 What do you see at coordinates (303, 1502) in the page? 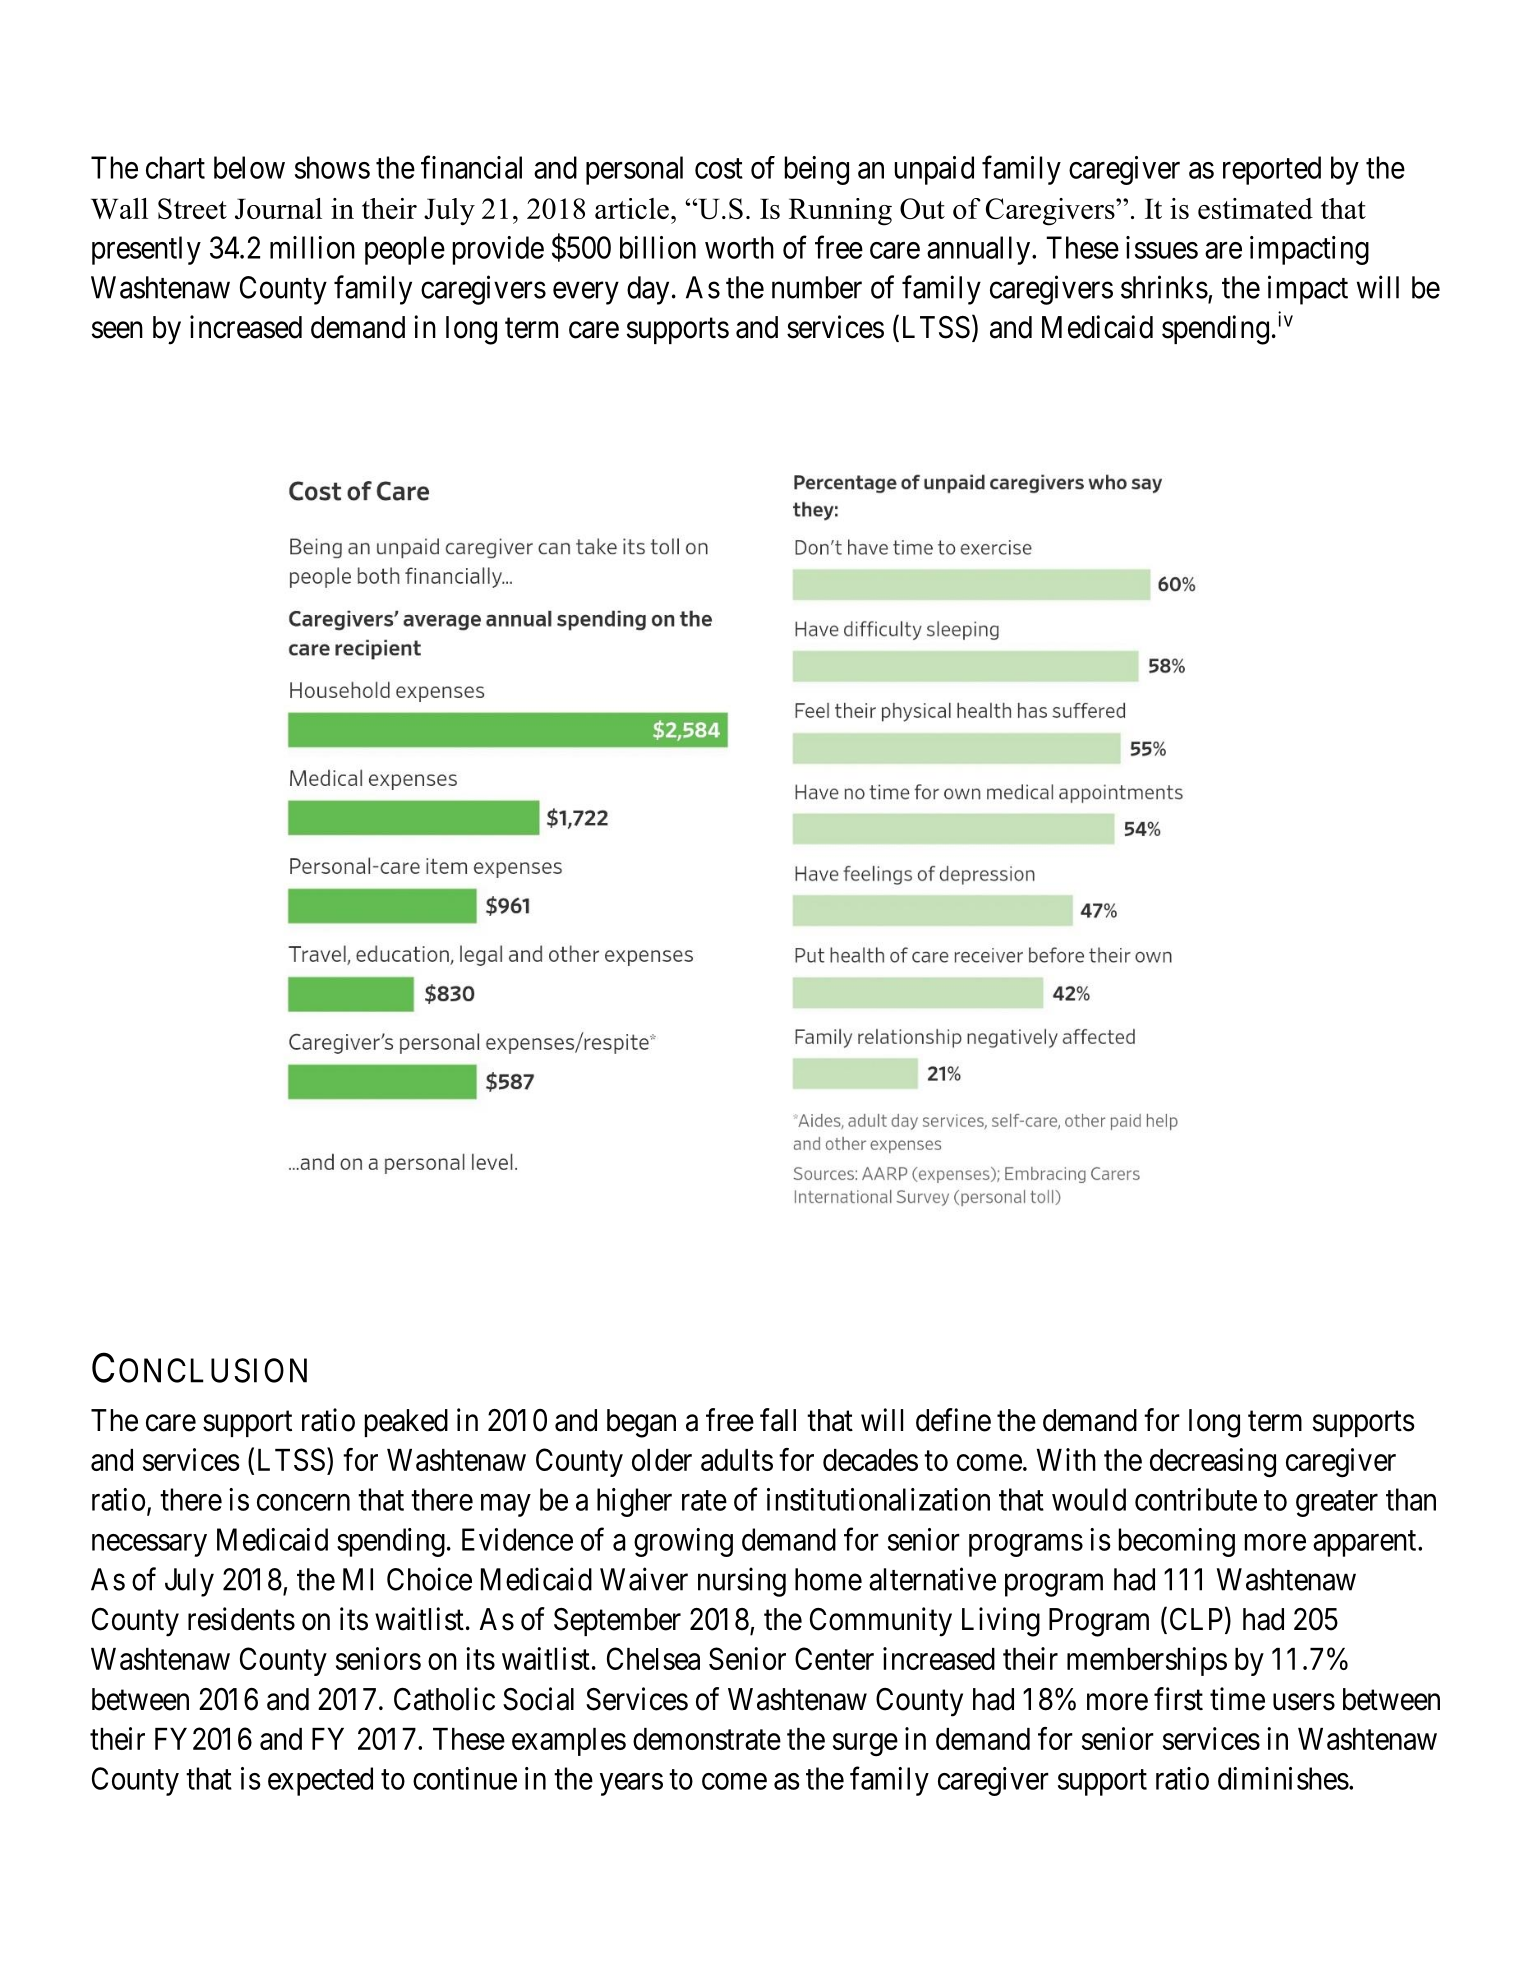
I see `concern` at bounding box center [303, 1502].
